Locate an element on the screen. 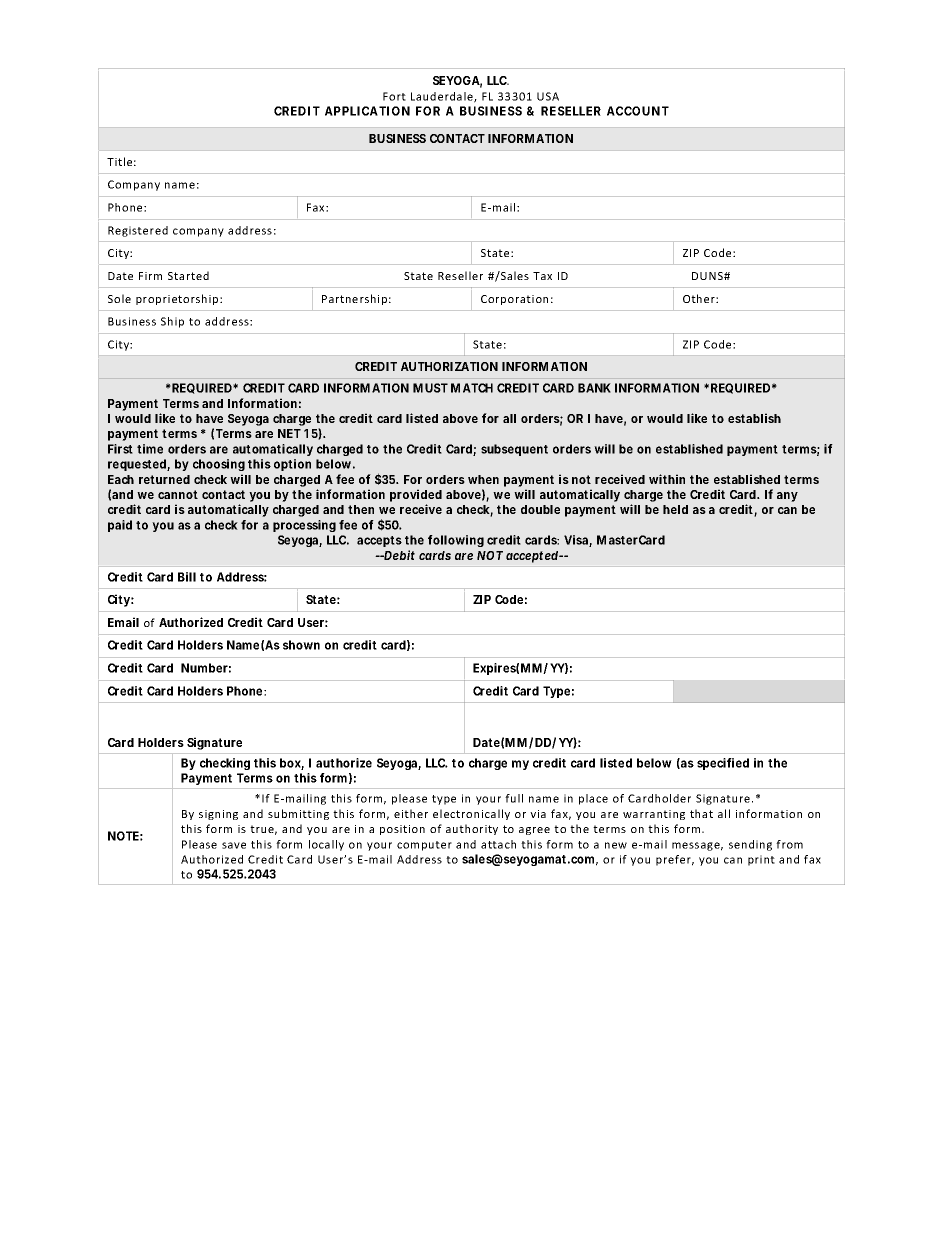  within is located at coordinates (667, 479).
